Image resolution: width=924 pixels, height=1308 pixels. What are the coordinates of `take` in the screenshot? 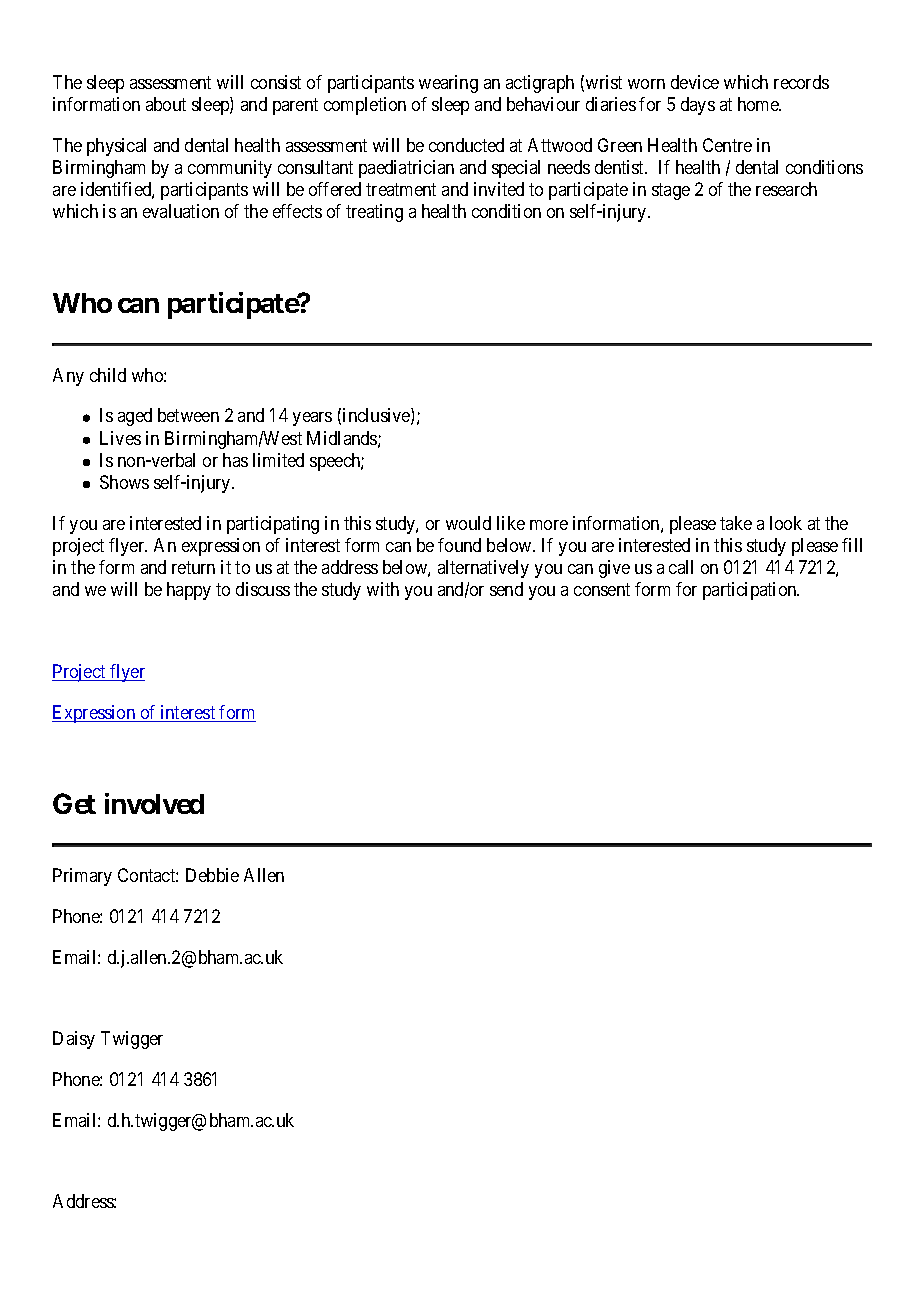 It's located at (736, 523).
